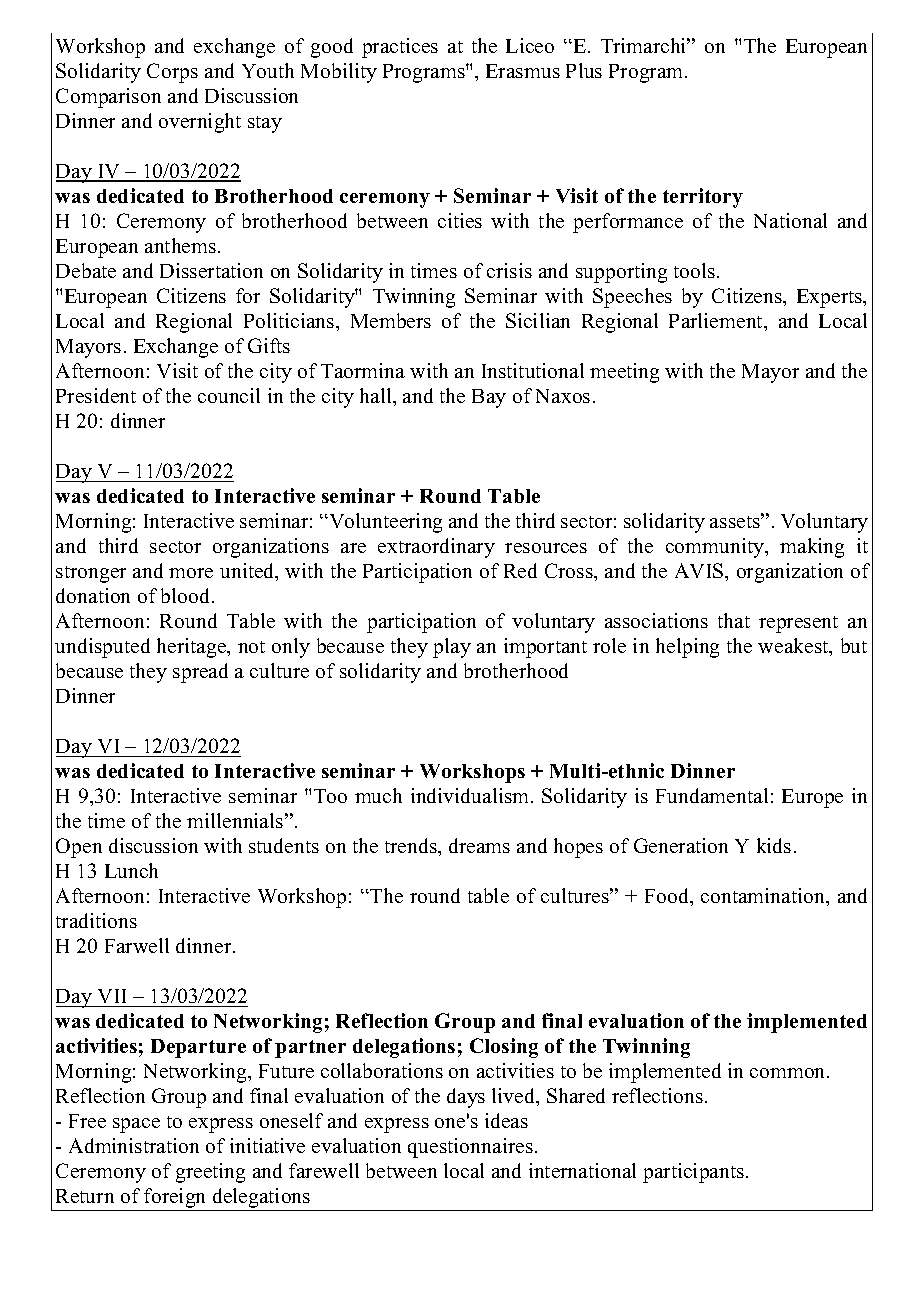 Image resolution: width=924 pixels, height=1308 pixels. Describe the element at coordinates (703, 198) in the screenshot. I see `territory` at that location.
